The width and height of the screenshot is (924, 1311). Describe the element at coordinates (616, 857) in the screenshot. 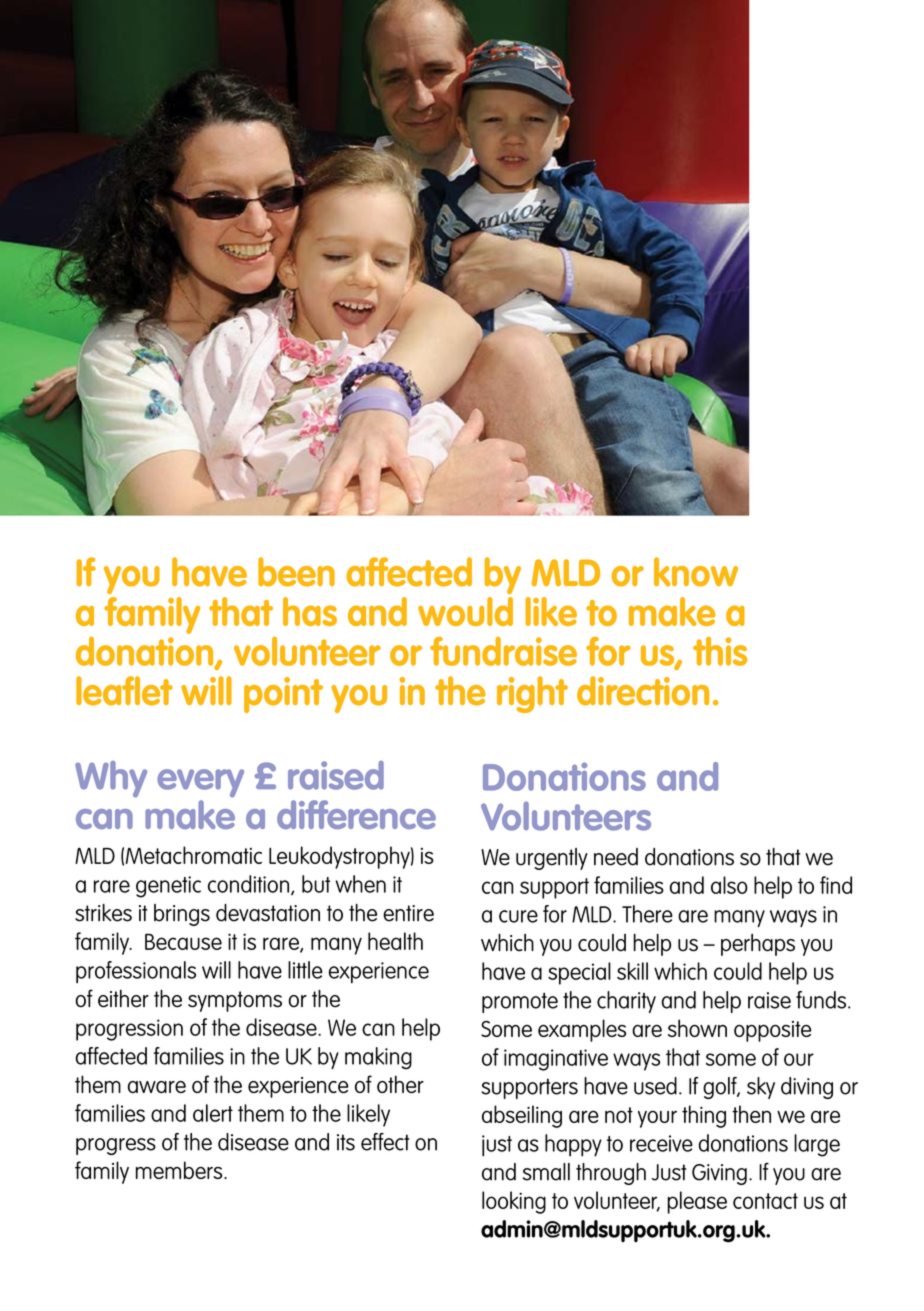

I see `need` at that location.
